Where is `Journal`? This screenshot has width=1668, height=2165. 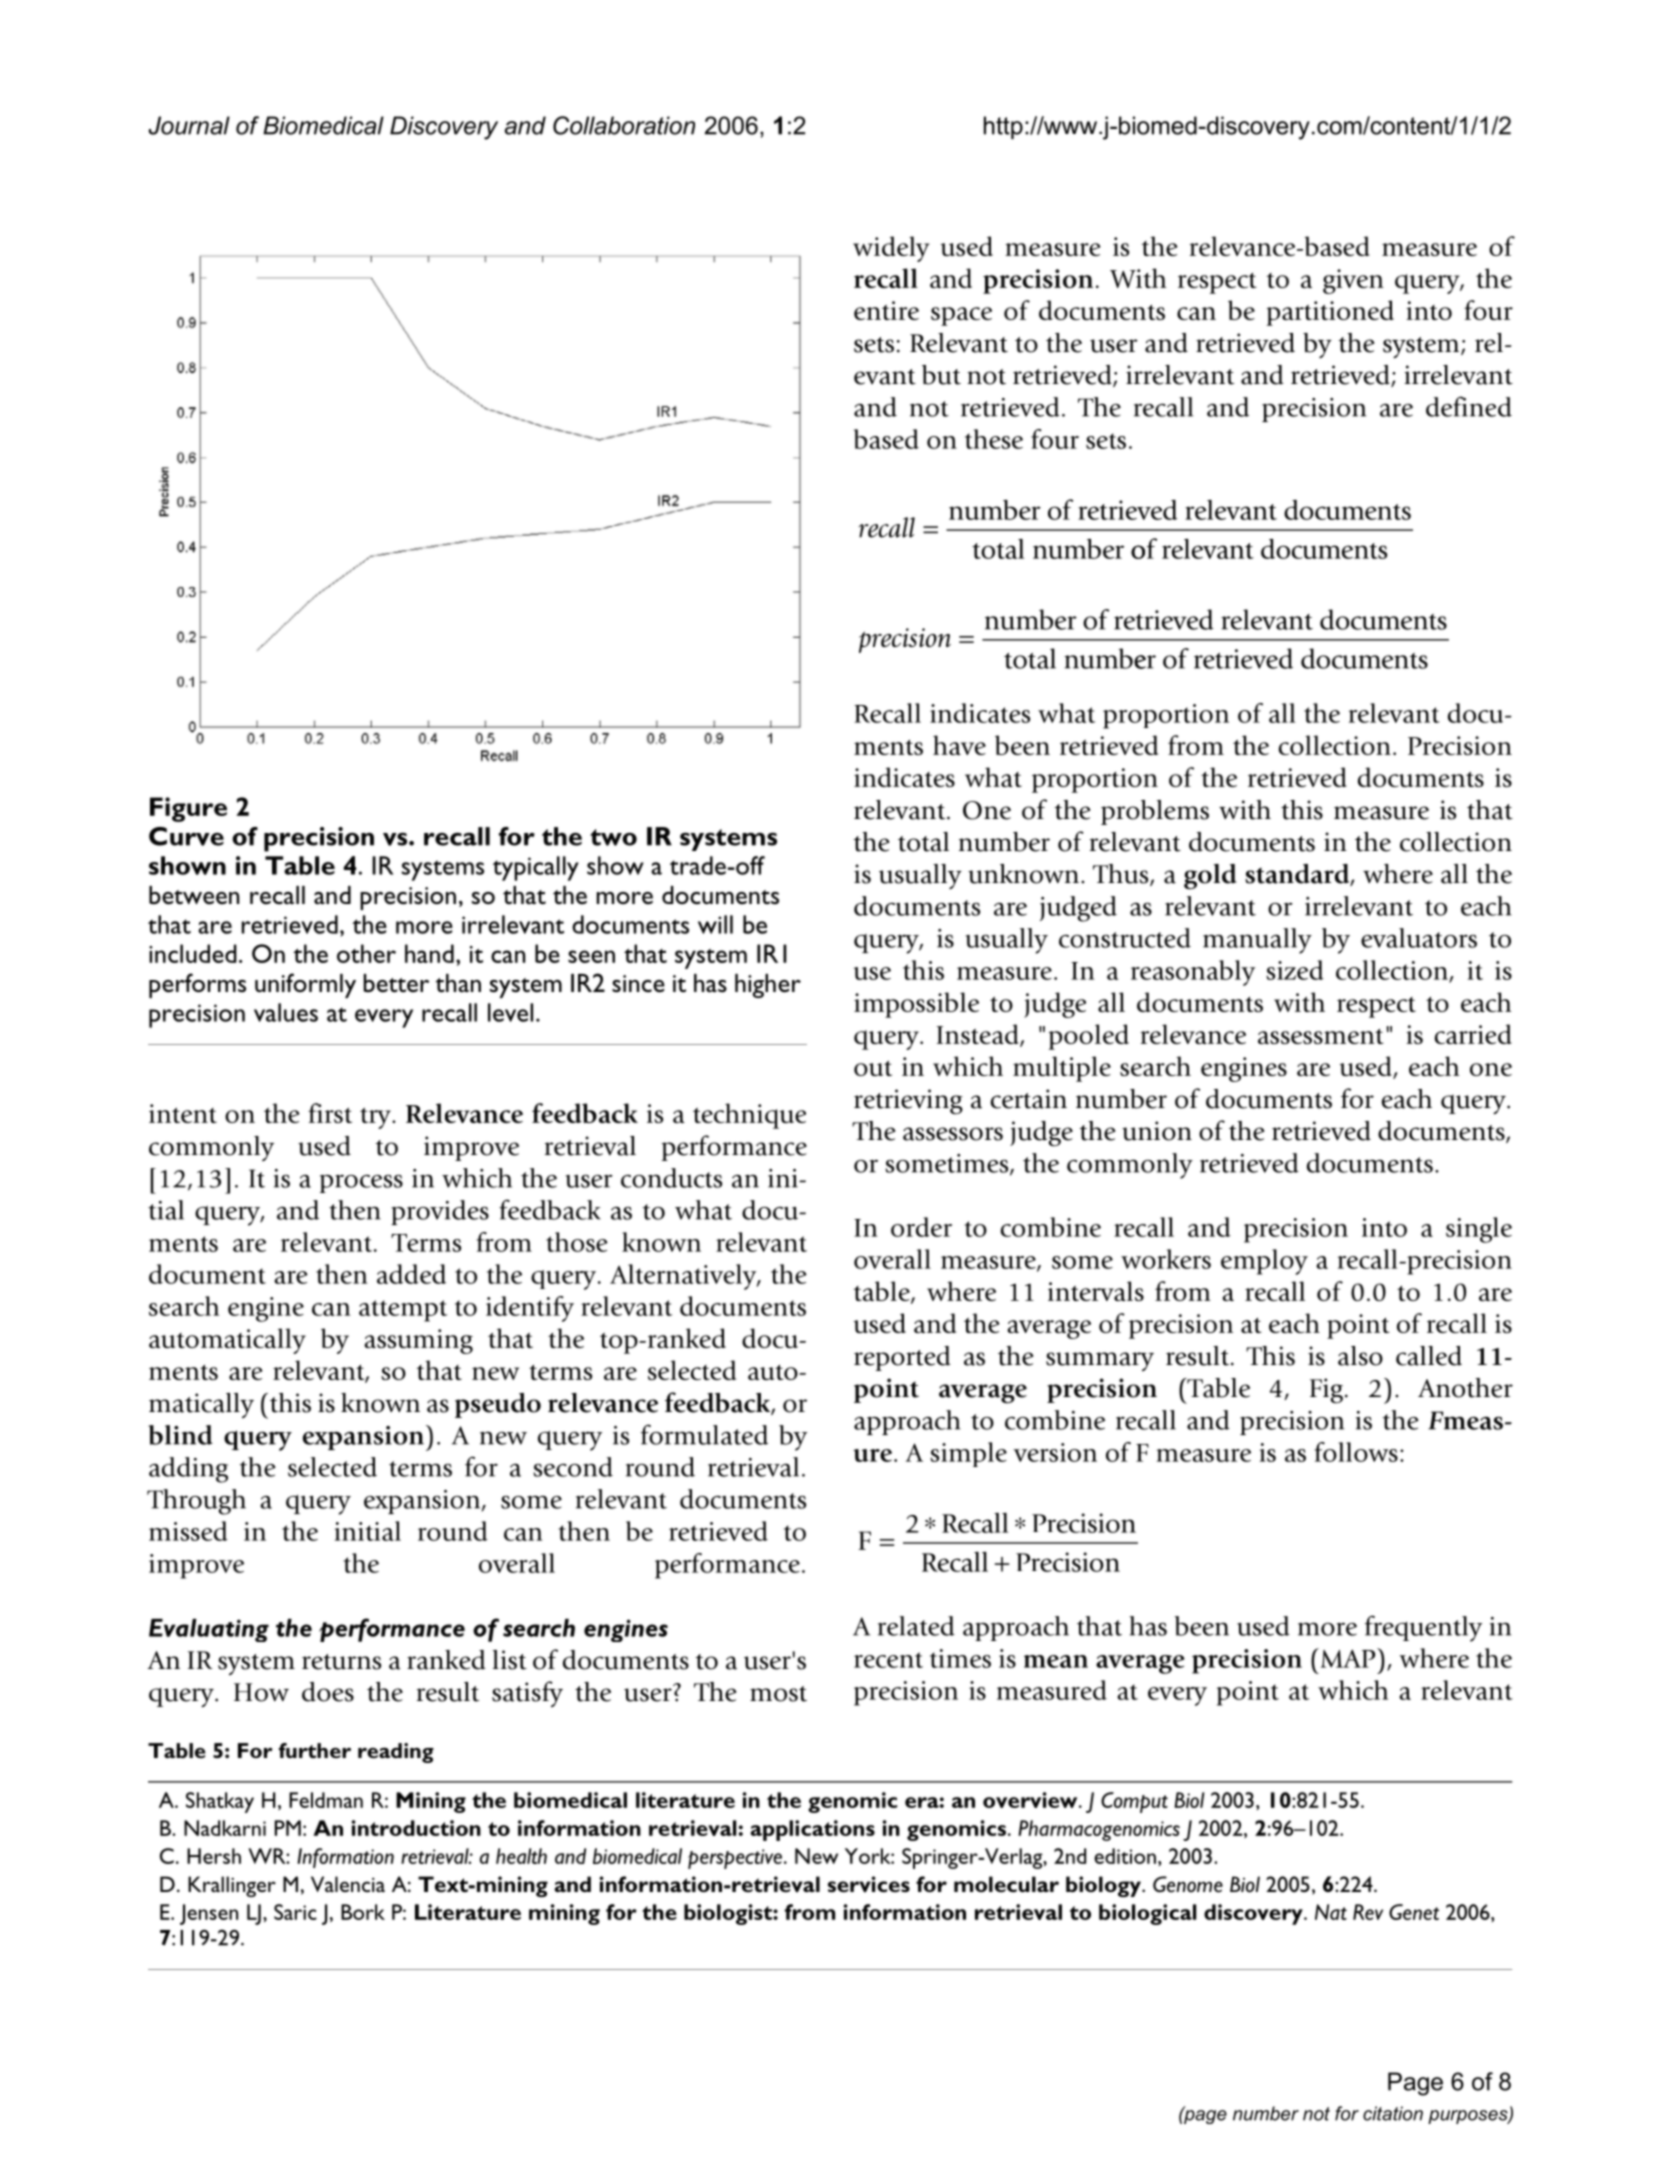 Journal is located at coordinates (189, 125).
